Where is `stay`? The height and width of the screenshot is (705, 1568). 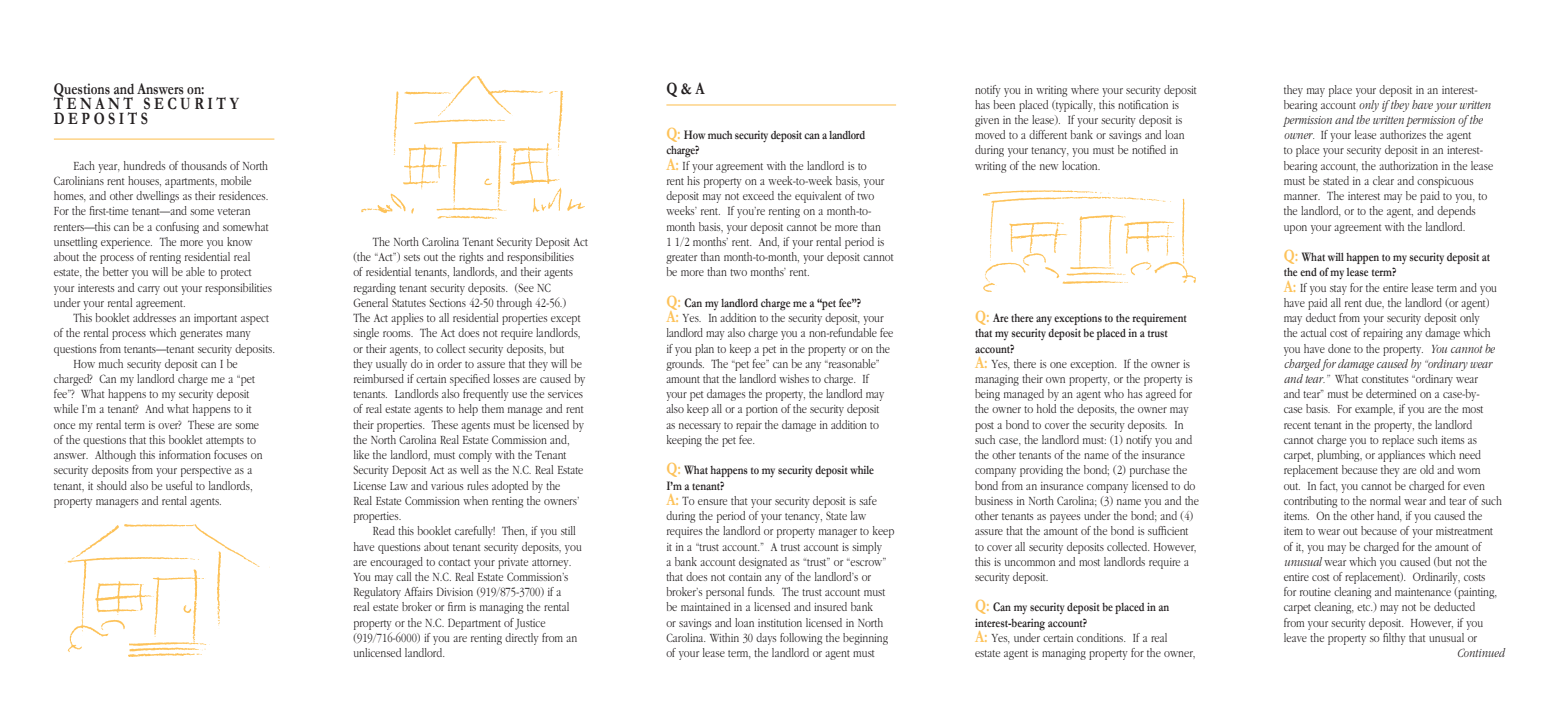
stay is located at coordinates (1338, 290).
